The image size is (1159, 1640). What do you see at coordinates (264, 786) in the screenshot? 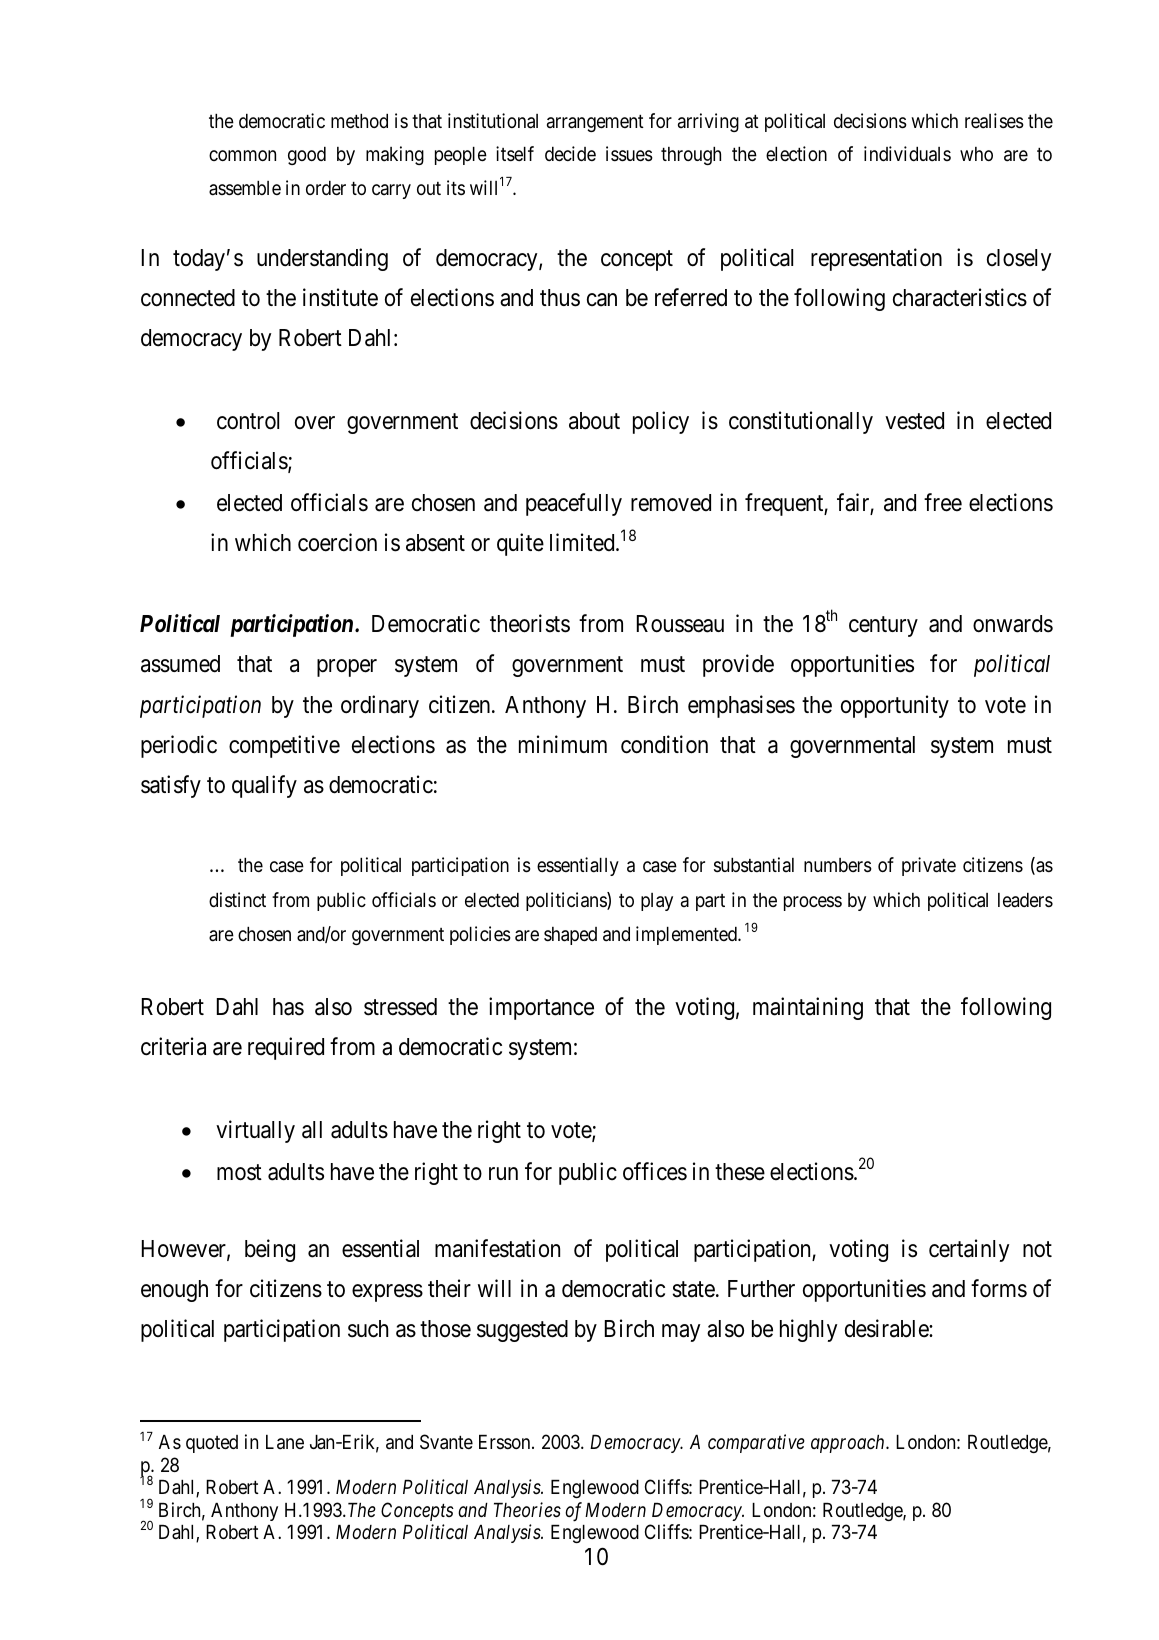
I see `qualify` at bounding box center [264, 786].
